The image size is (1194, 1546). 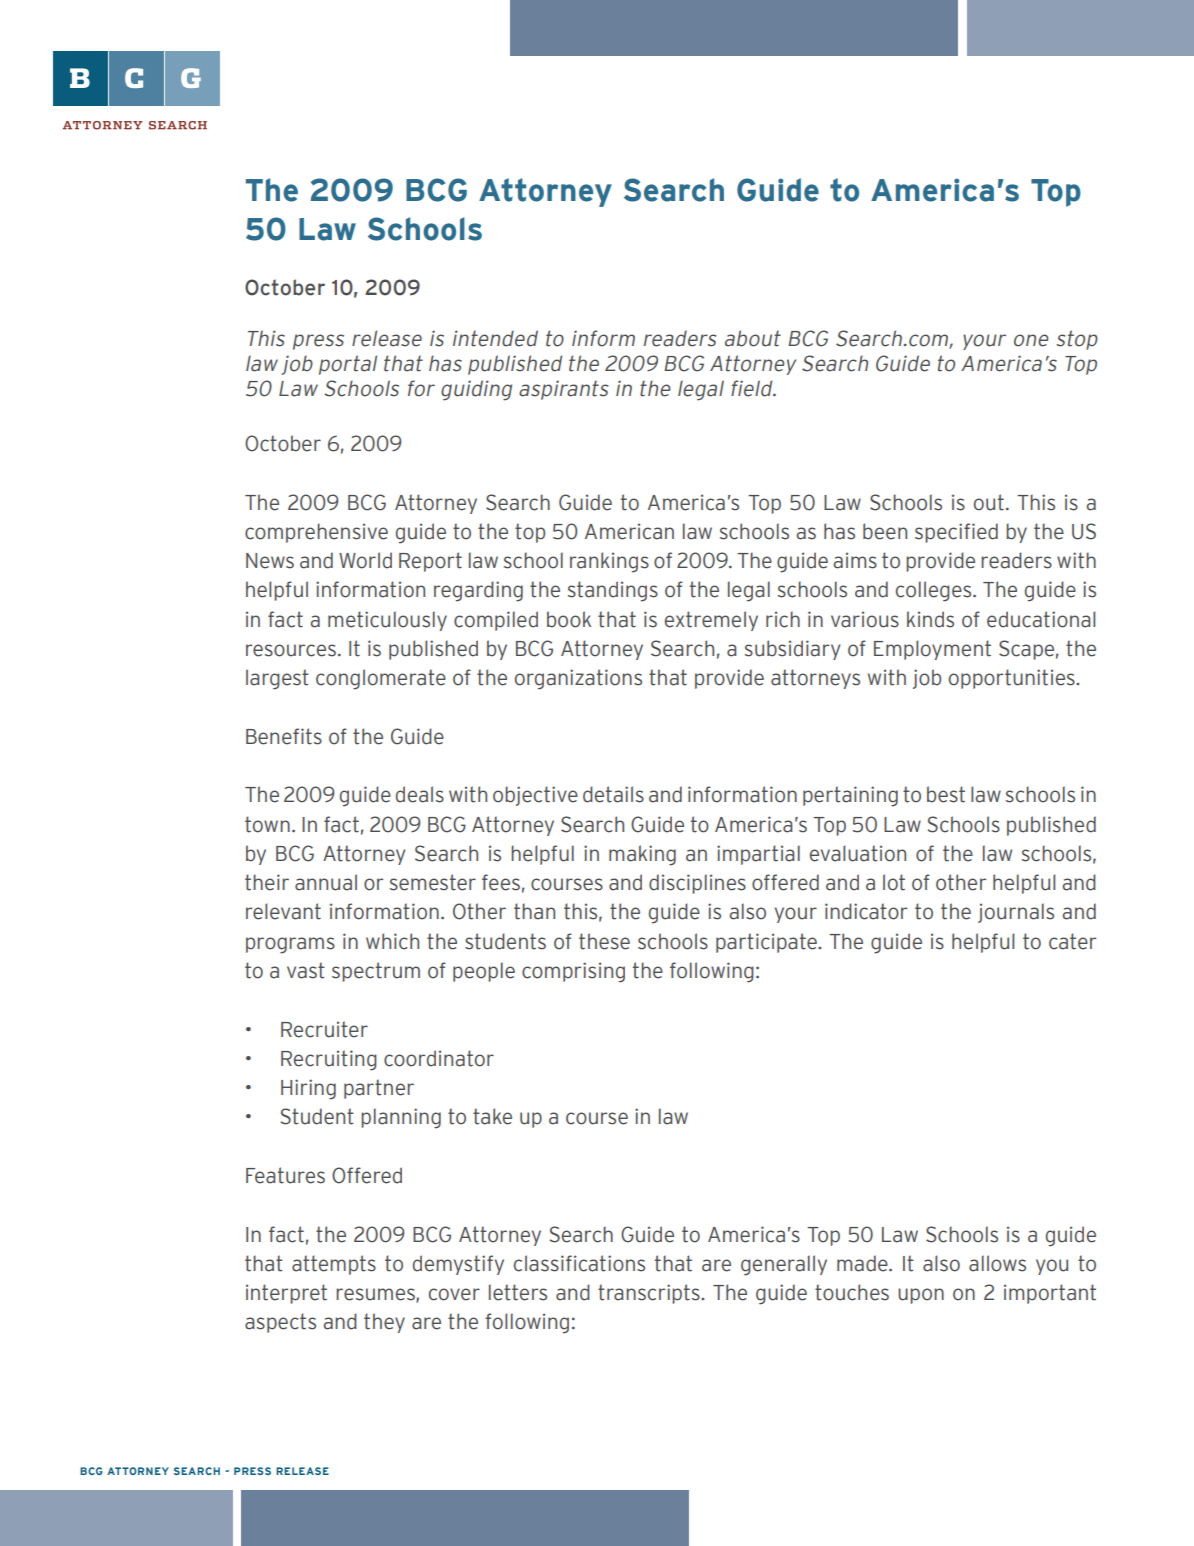 What do you see at coordinates (956, 533) in the document?
I see `specified` at bounding box center [956, 533].
